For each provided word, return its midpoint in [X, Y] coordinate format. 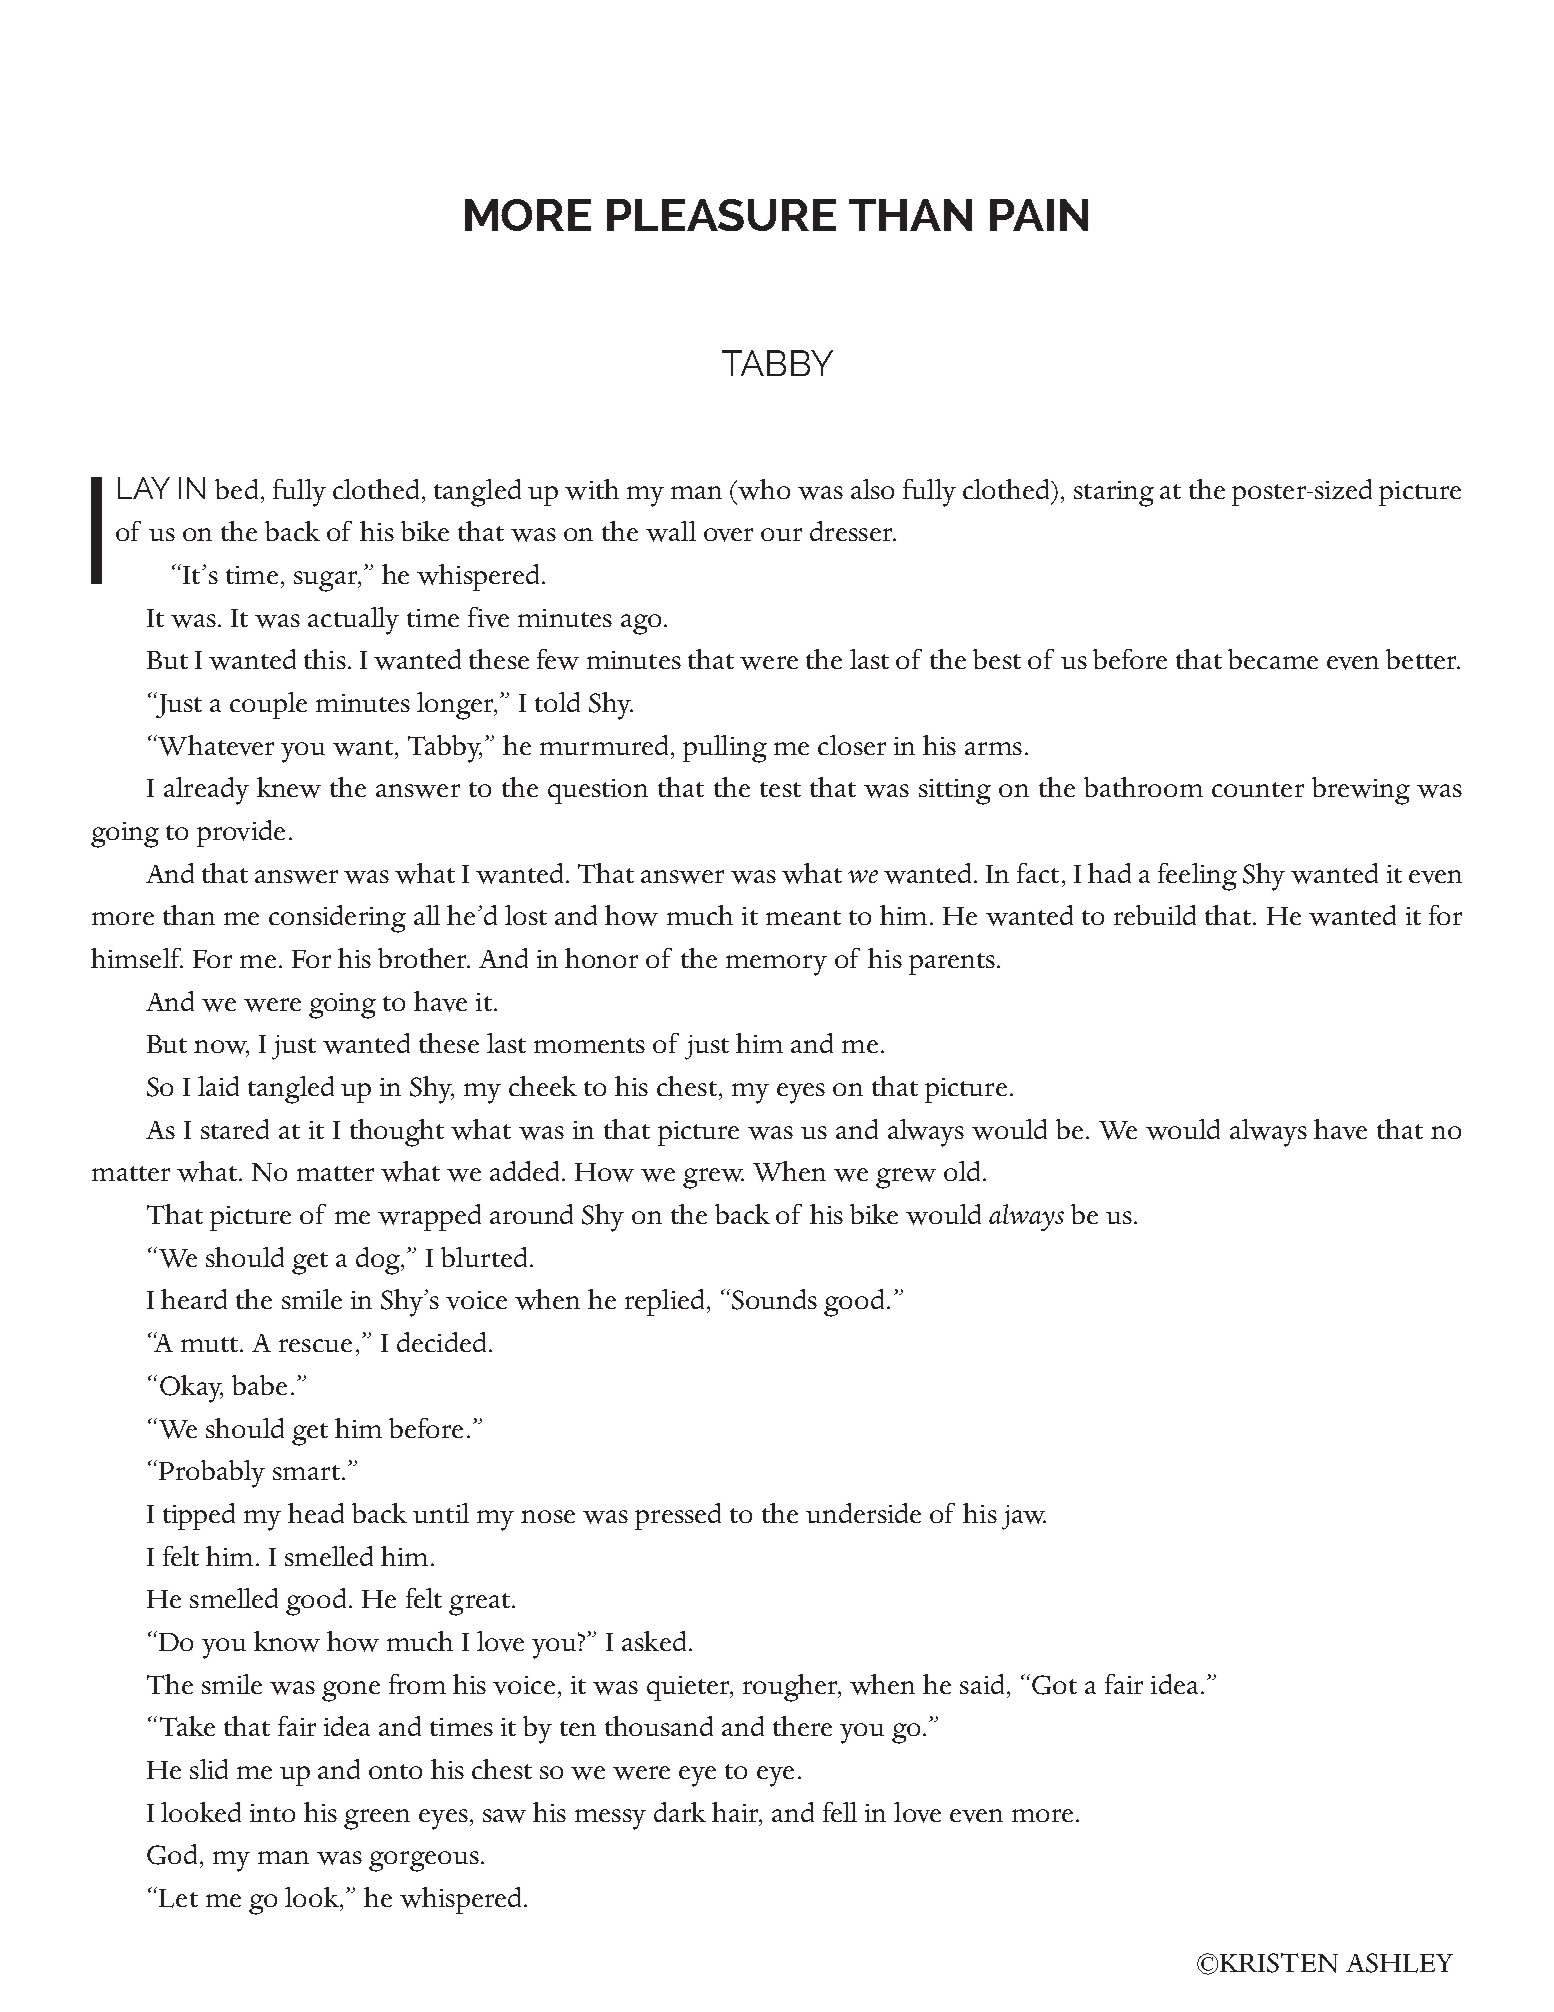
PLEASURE [721, 215]
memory [776, 965]
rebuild [1155, 915]
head [316, 1513]
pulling [725, 749]
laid [218, 1086]
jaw [1024, 1517]
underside [863, 1513]
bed [236, 489]
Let [178, 1898]
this [325, 659]
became [1273, 659]
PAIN [1039, 215]
